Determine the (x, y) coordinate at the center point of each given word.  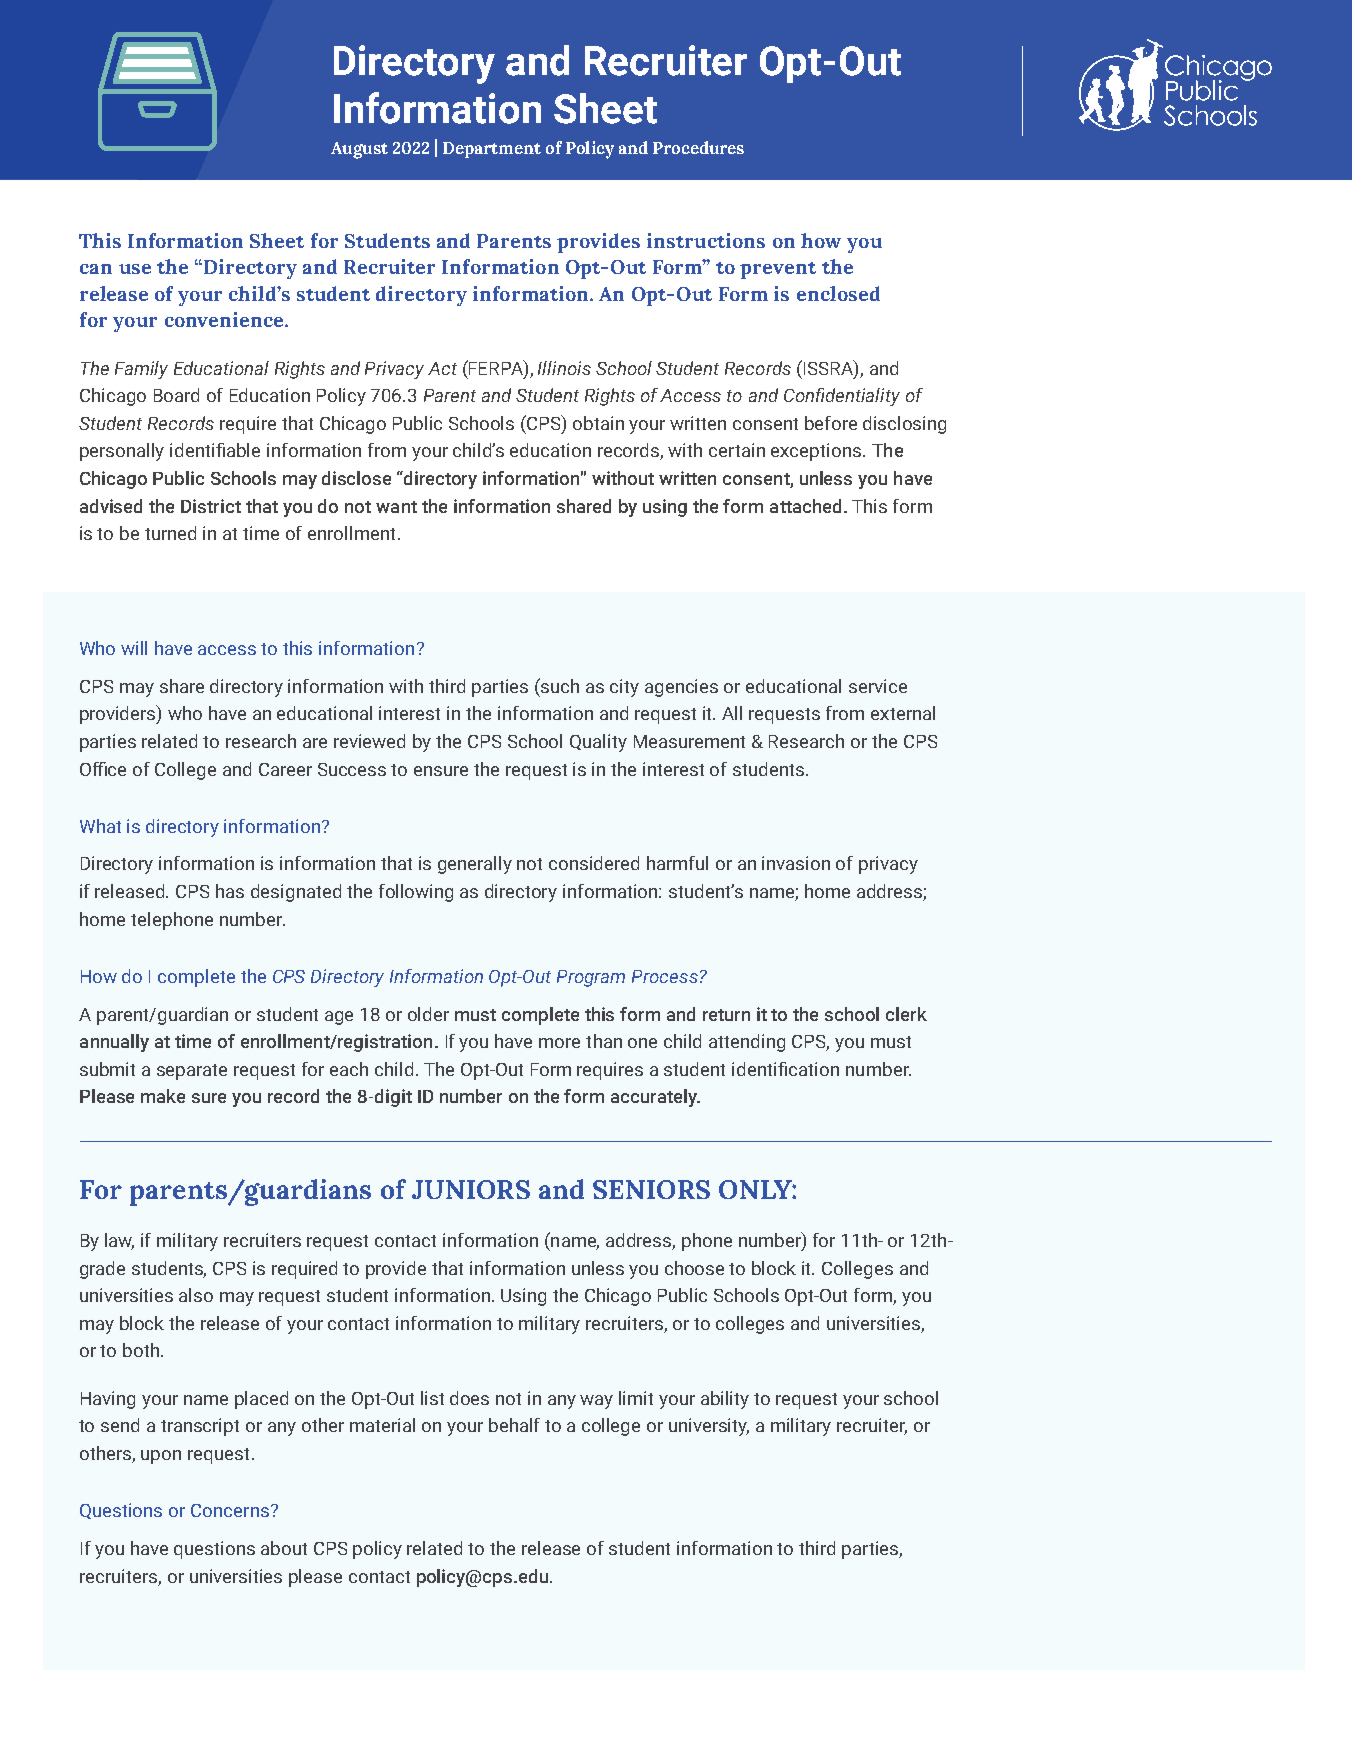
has (230, 891)
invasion (796, 863)
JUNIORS (471, 1189)
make (163, 1096)
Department (492, 150)
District (211, 506)
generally (475, 865)
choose (694, 1268)
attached (805, 506)
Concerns (230, 1510)
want (396, 507)
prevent (778, 270)
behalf (514, 1425)
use (135, 269)
